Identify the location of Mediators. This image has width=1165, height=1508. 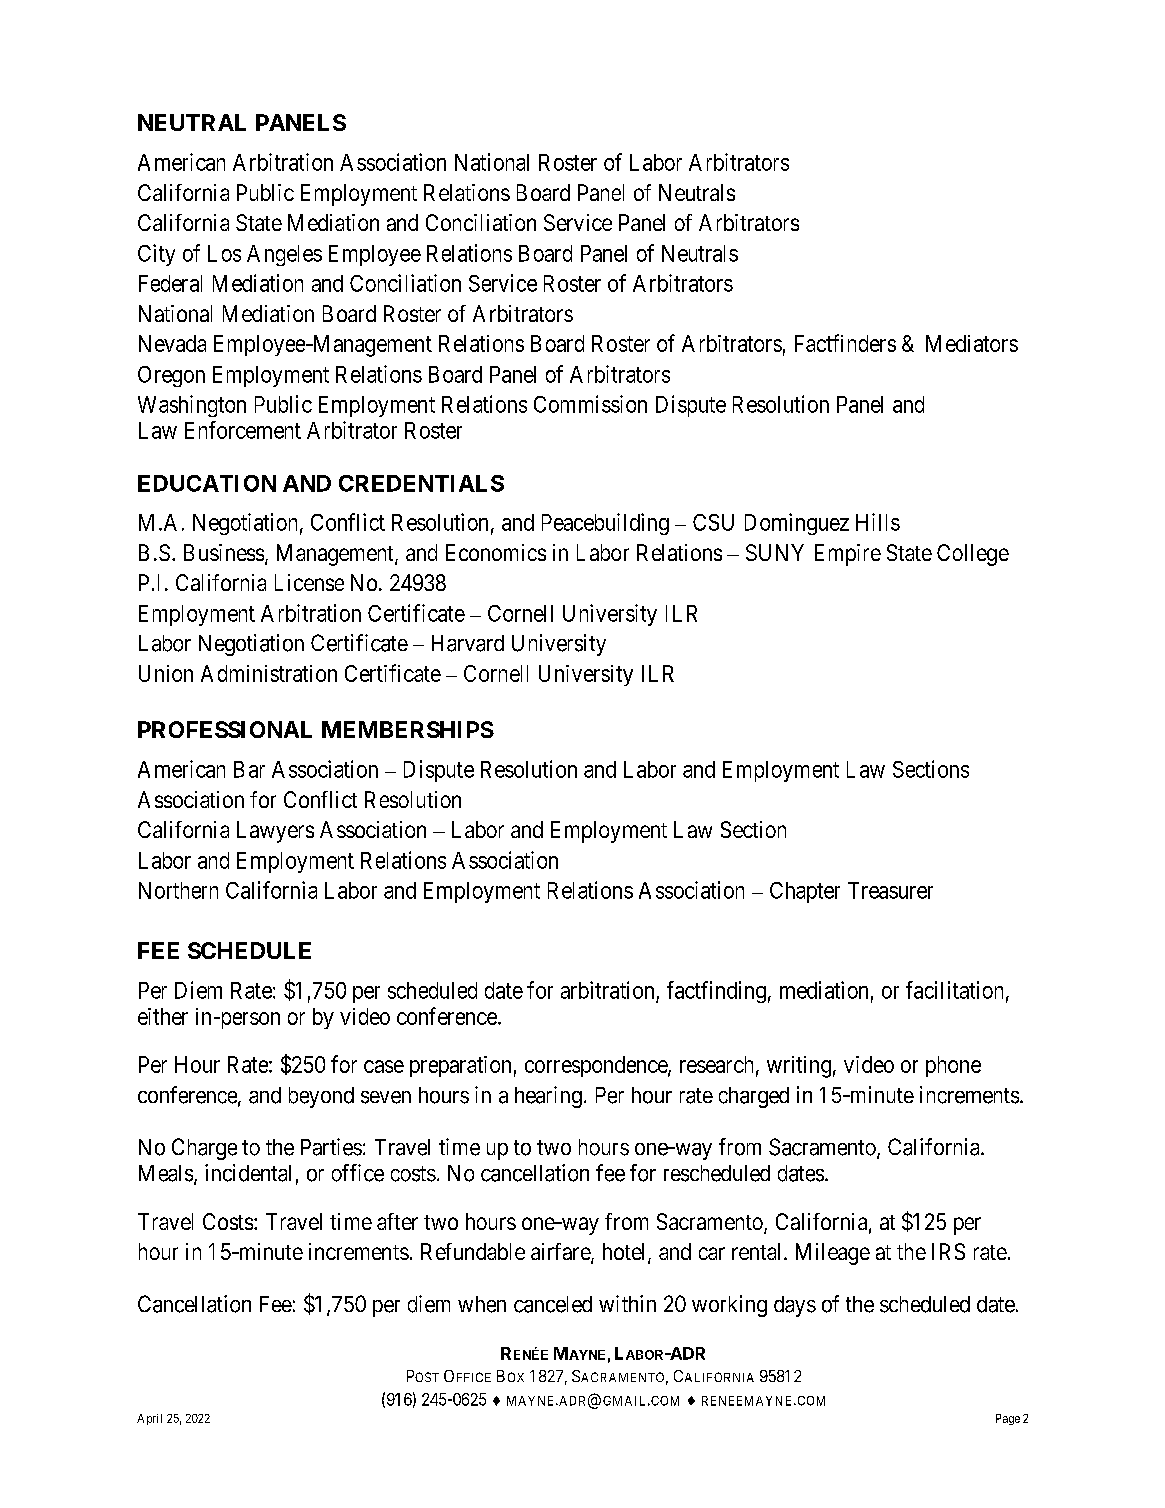
(972, 343).
